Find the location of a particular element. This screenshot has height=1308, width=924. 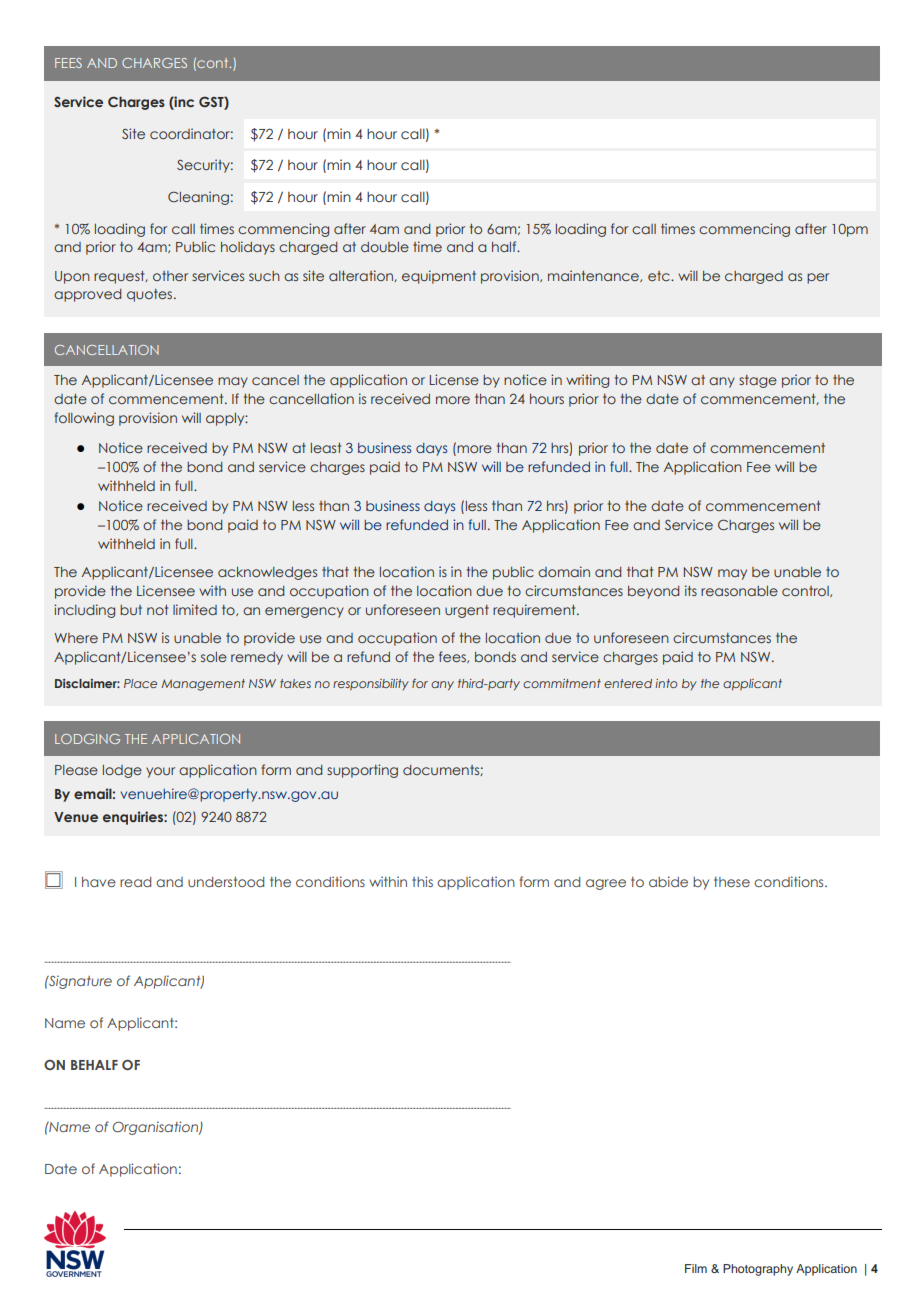

Cleaning is located at coordinates (198, 198).
